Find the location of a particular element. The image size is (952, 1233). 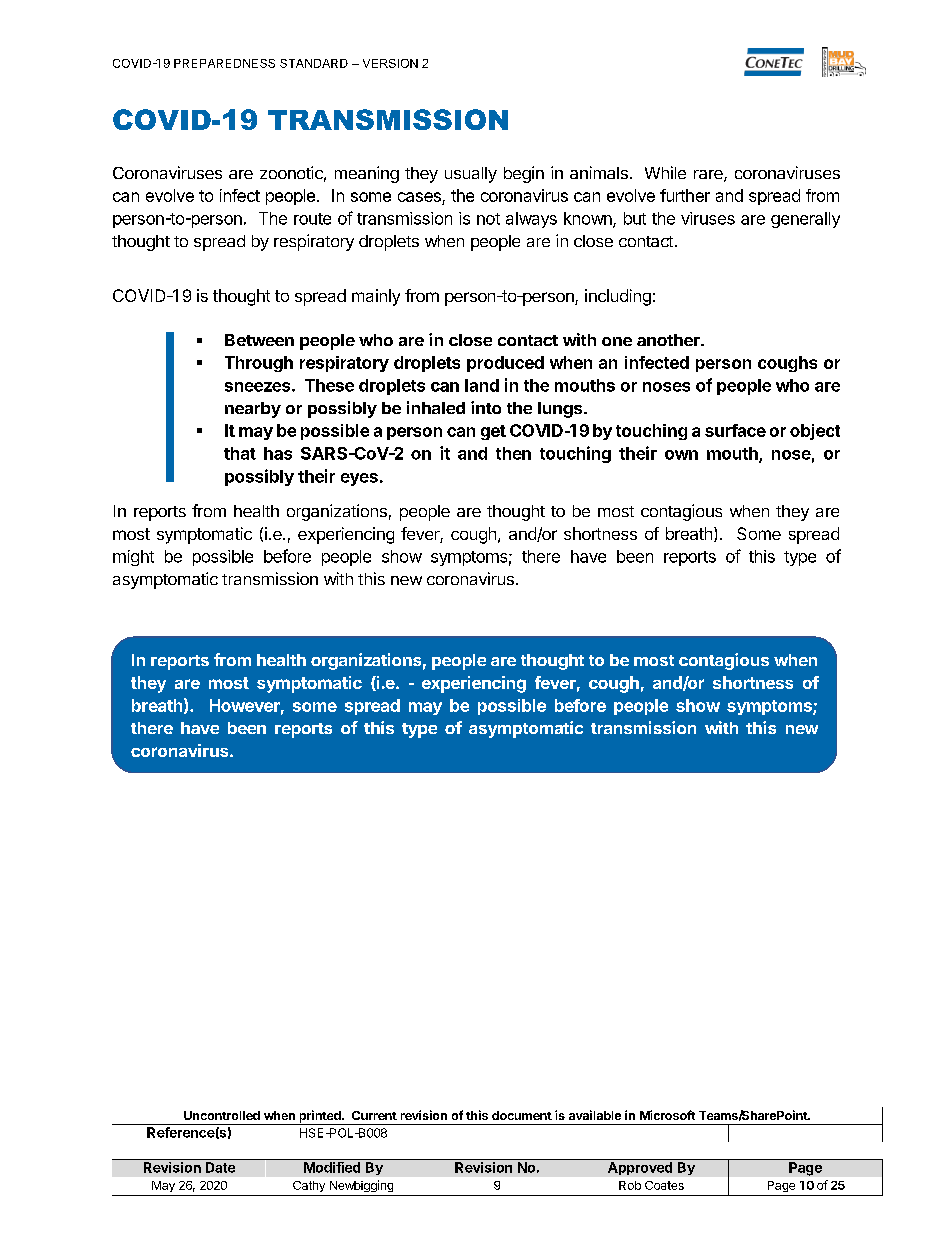

eyes is located at coordinates (359, 479).
